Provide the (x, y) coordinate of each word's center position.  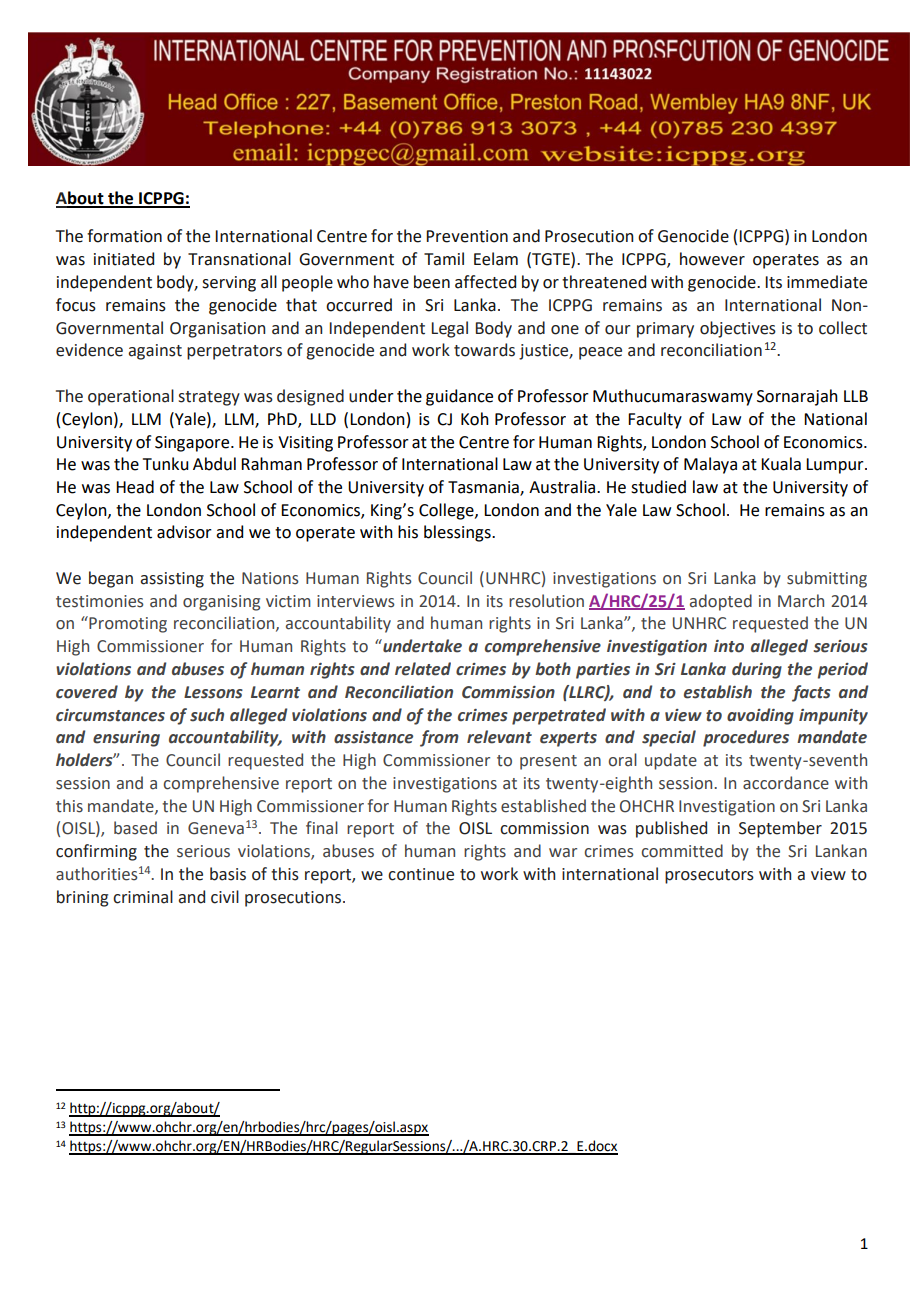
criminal (143, 897)
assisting (172, 580)
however (712, 259)
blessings (458, 533)
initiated (124, 259)
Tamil (444, 259)
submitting (827, 579)
